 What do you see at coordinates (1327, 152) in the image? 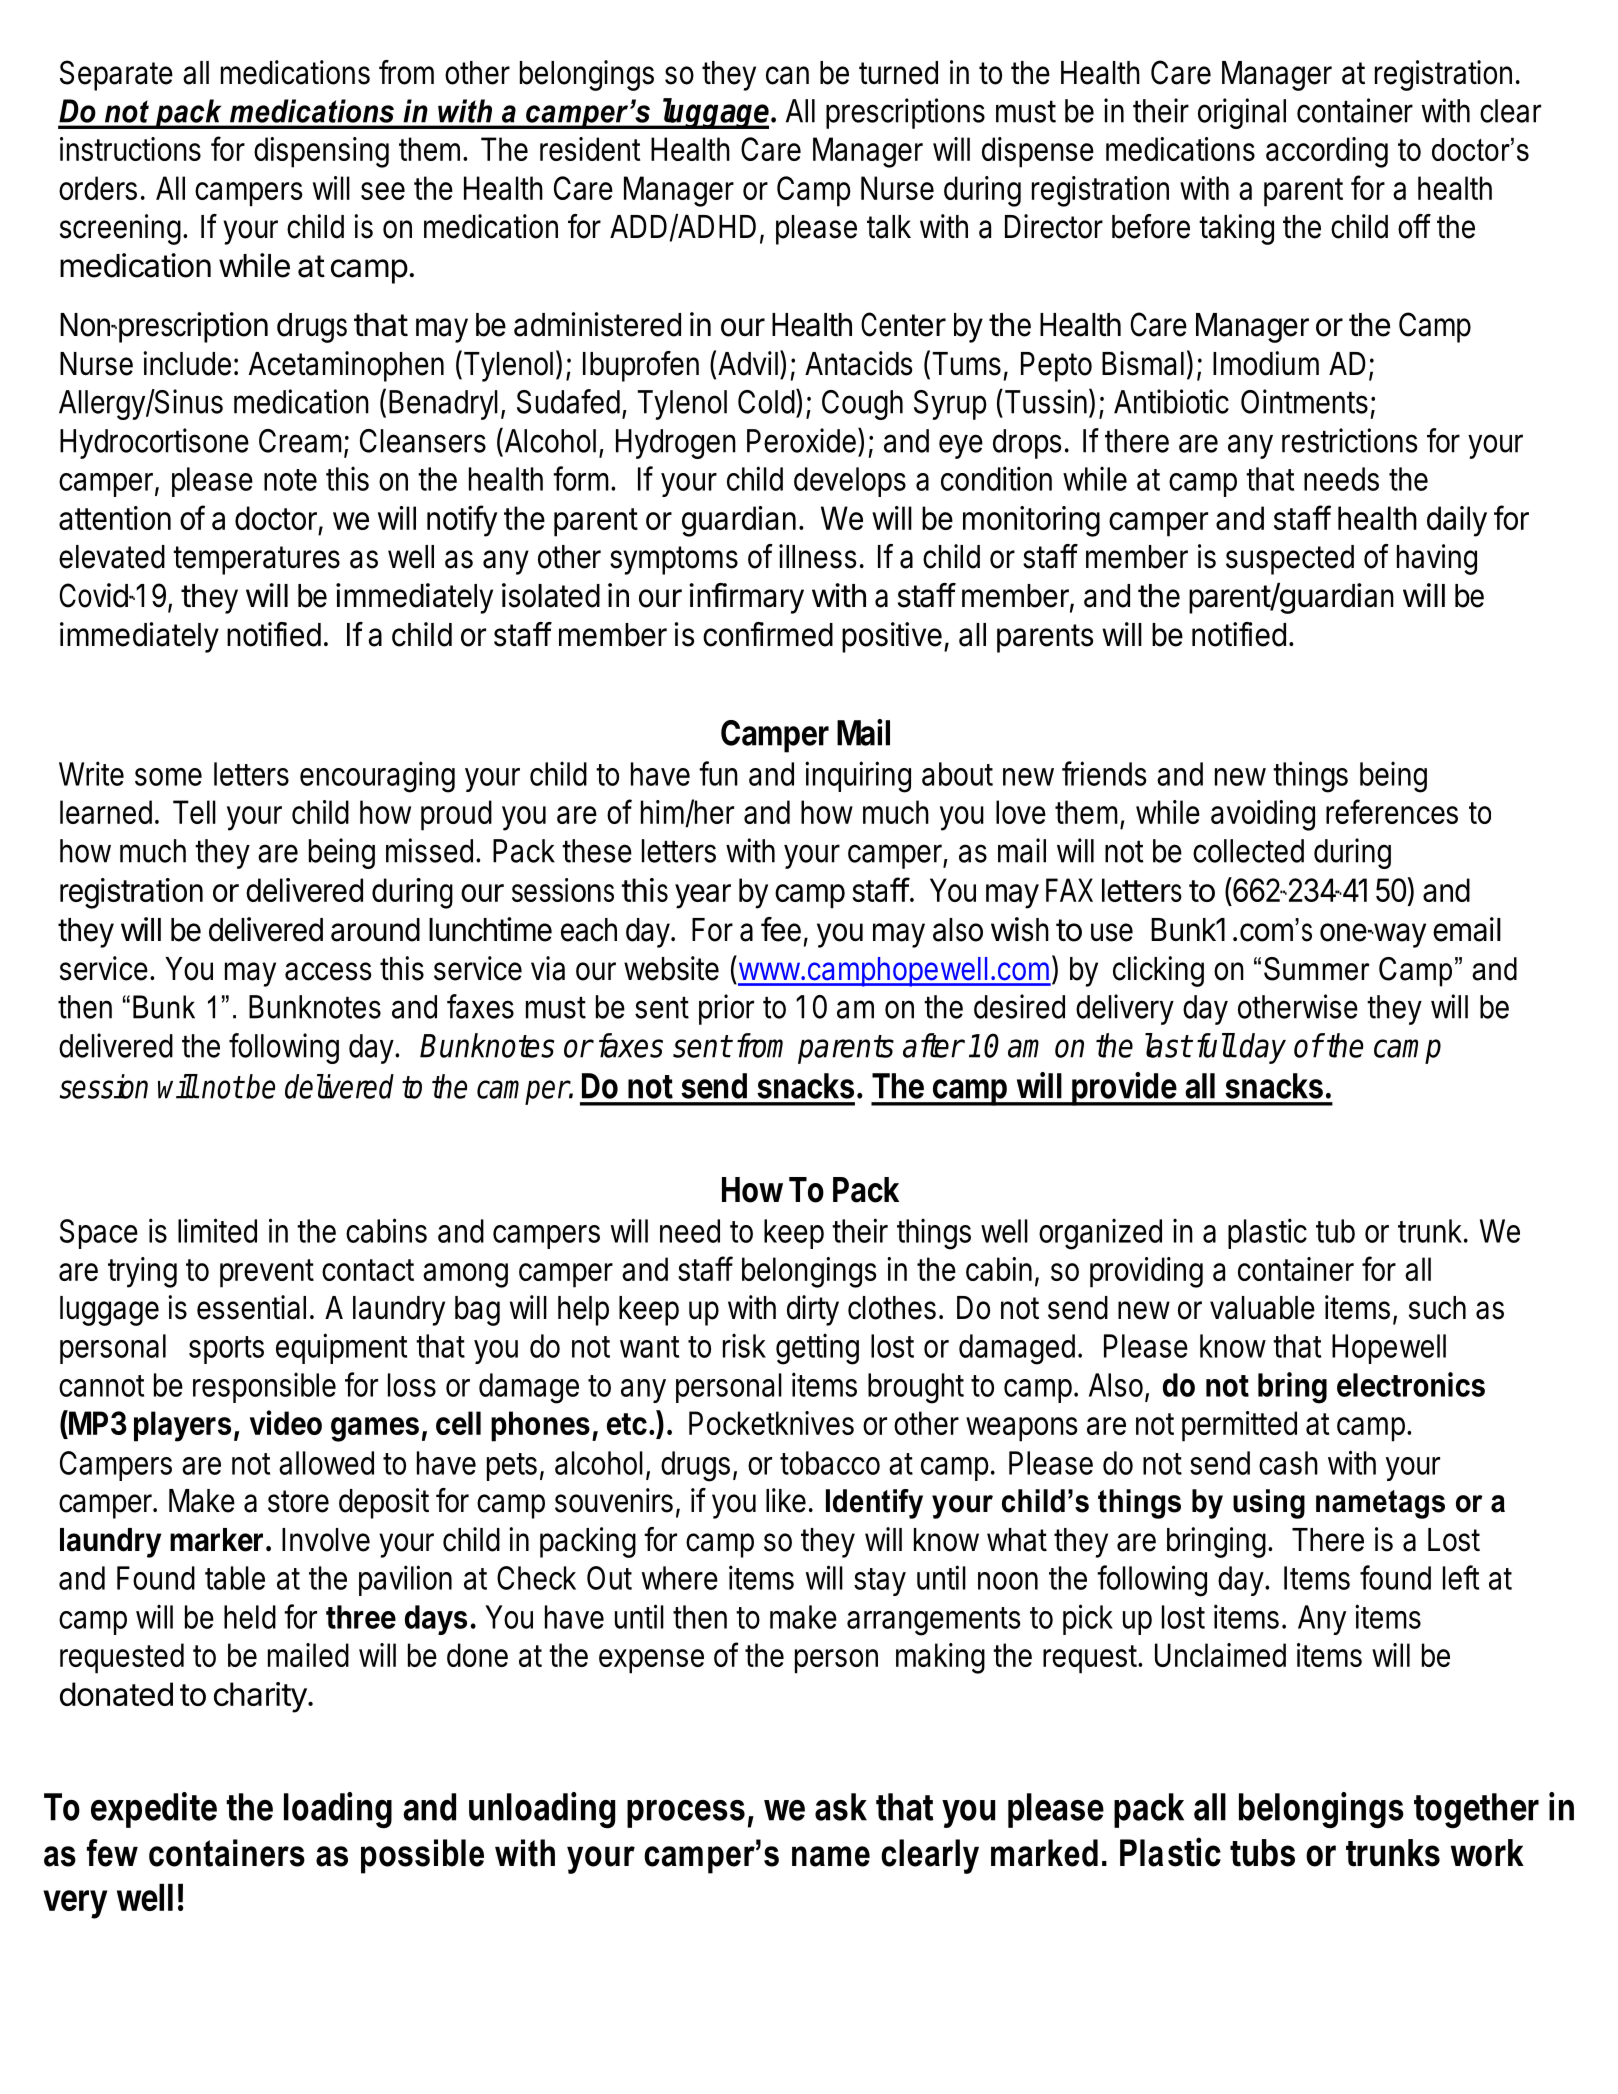
I see `according` at bounding box center [1327, 152].
